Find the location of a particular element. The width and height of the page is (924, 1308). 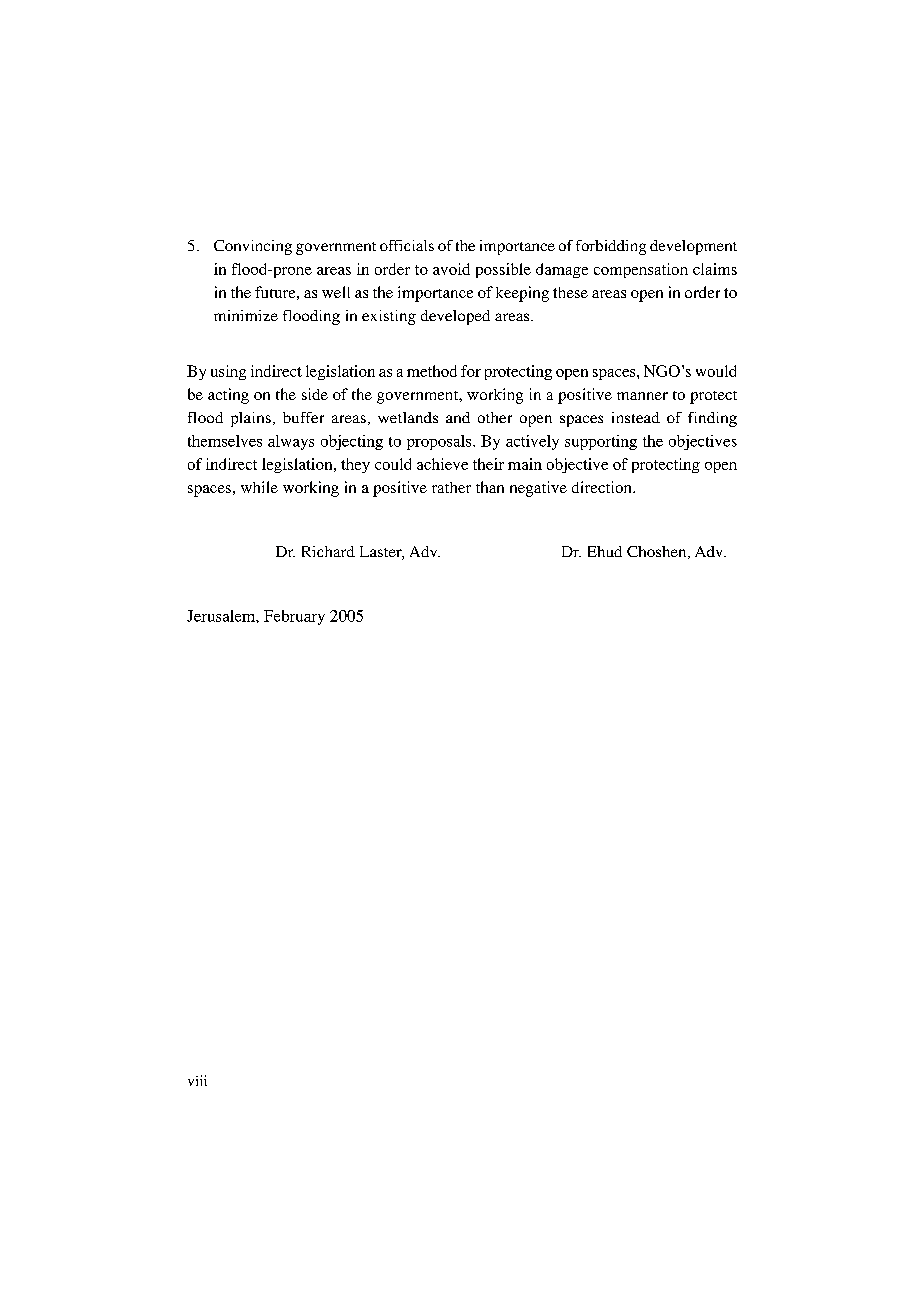

viii is located at coordinates (197, 1080).
